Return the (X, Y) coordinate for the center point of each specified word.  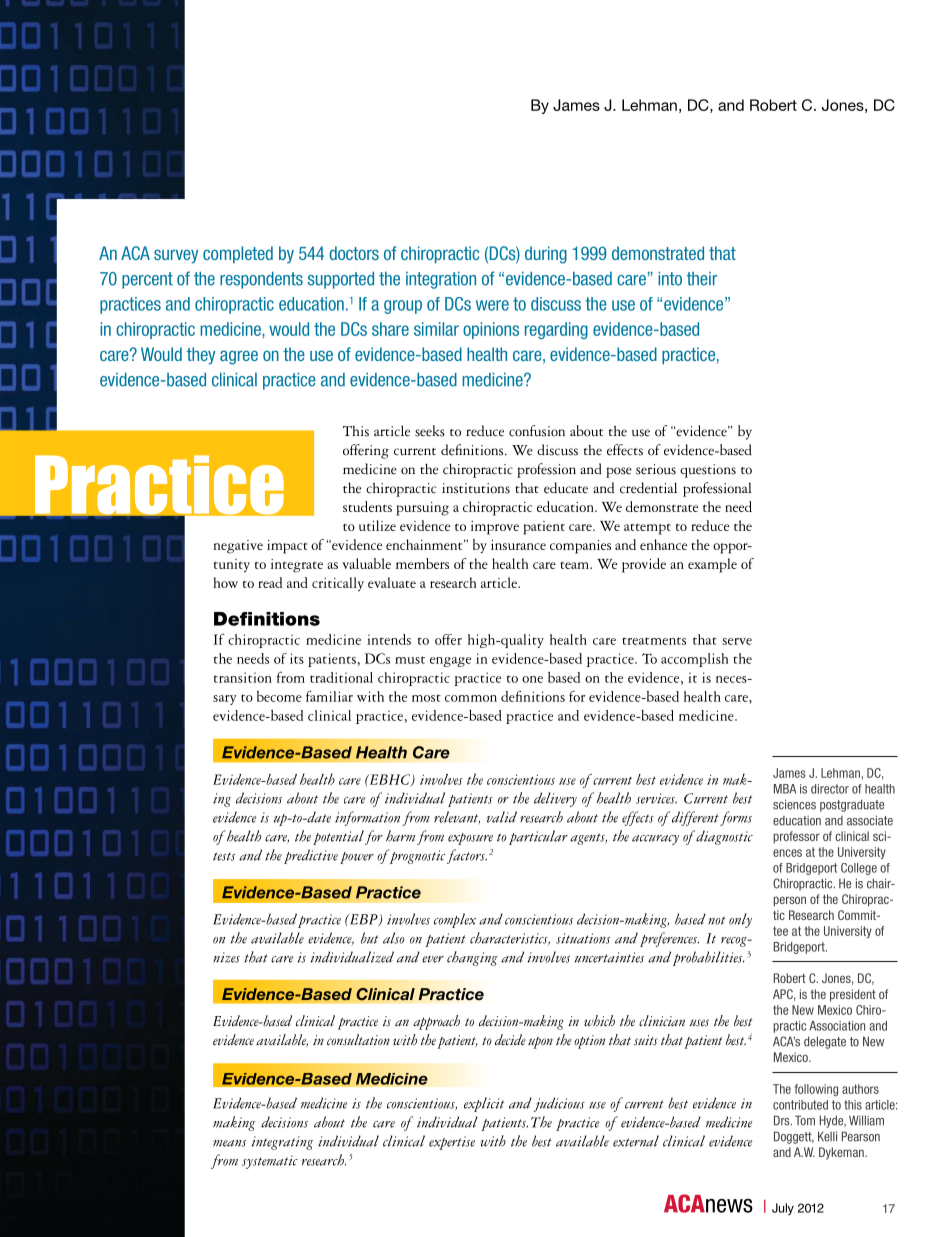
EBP (364, 920)
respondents (261, 280)
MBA (785, 789)
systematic (270, 1162)
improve (495, 528)
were (492, 305)
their (702, 279)
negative (238, 547)
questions (708, 471)
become (279, 696)
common (471, 698)
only (740, 920)
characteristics (510, 938)
